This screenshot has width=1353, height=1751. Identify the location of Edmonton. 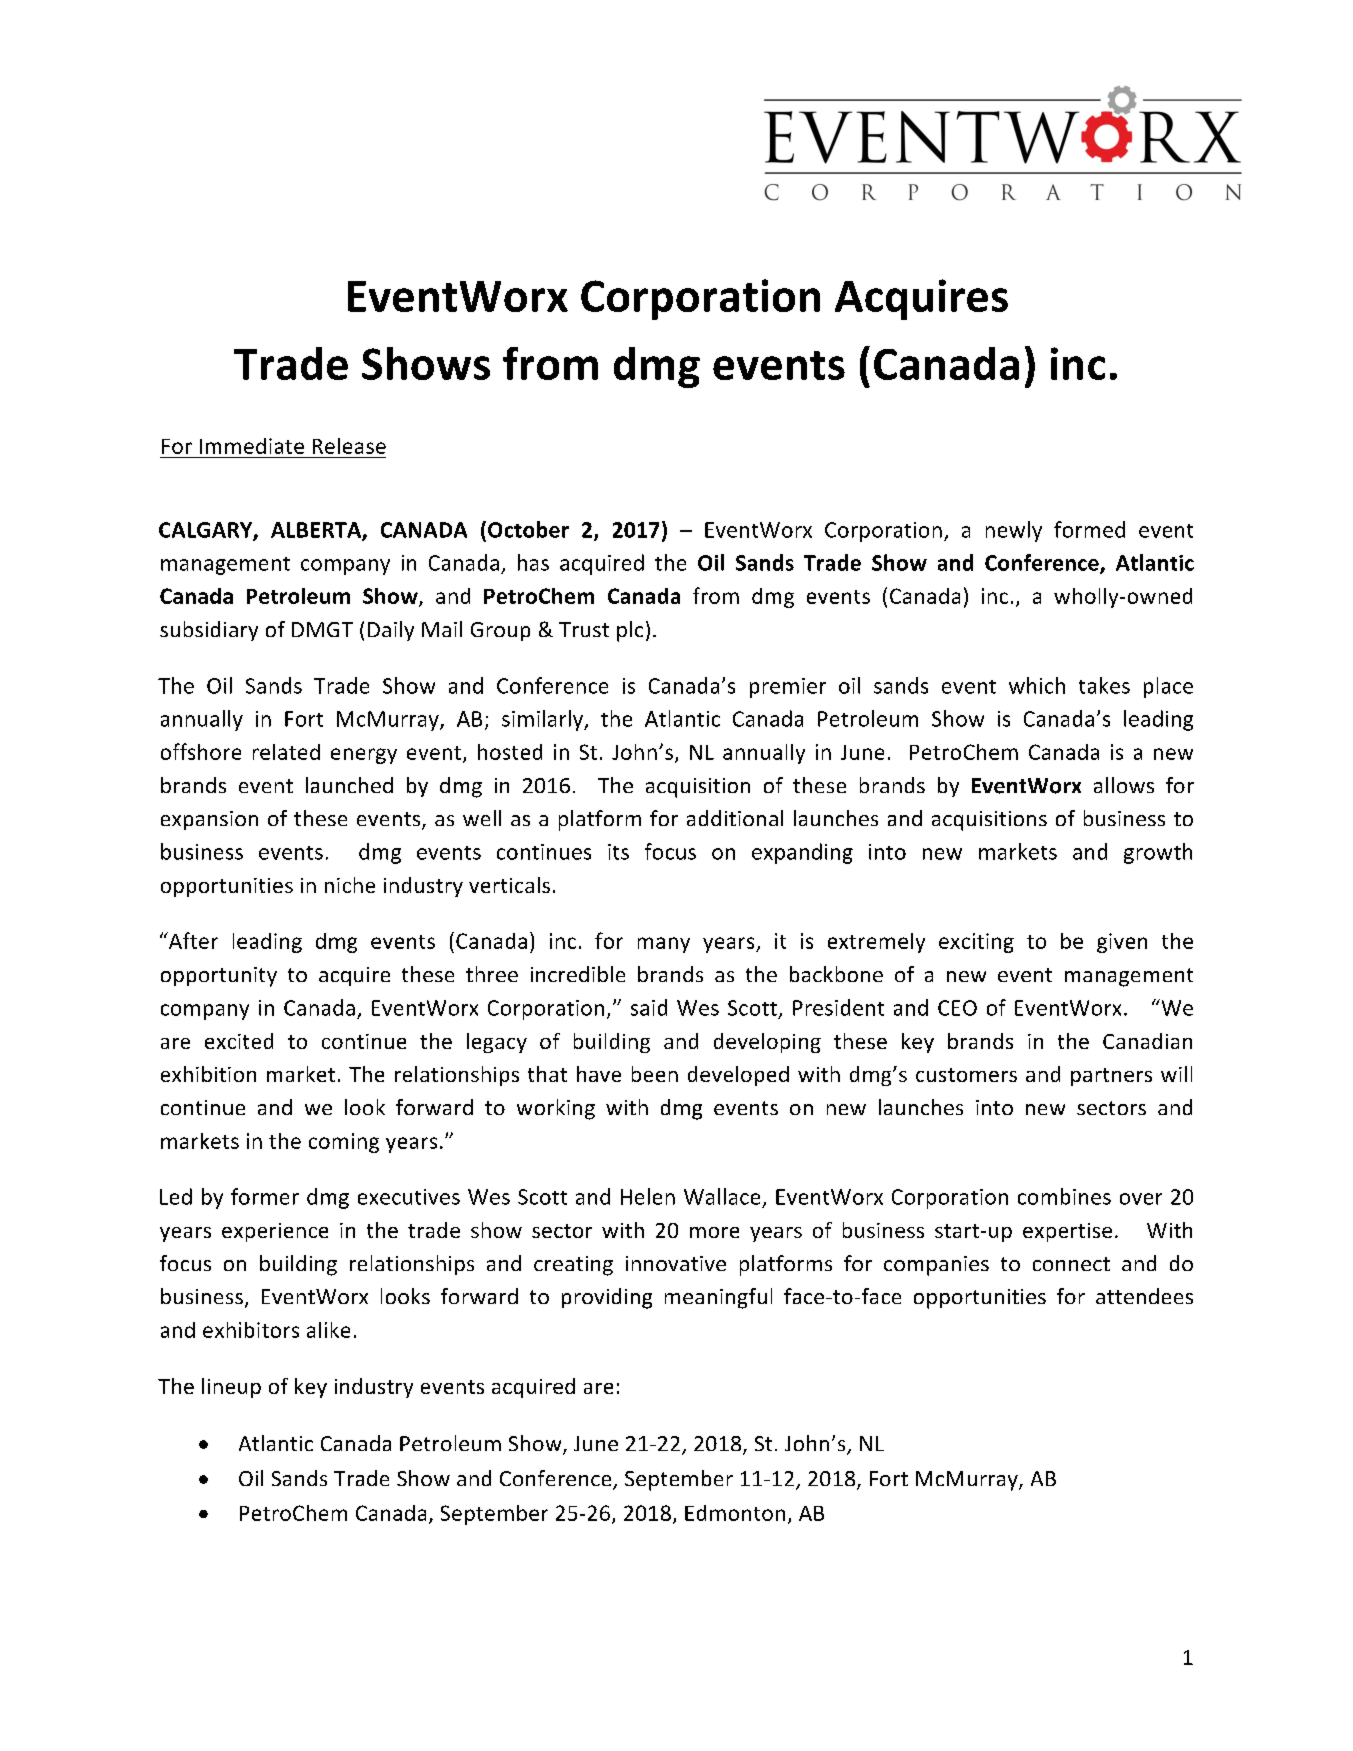
(735, 1513).
